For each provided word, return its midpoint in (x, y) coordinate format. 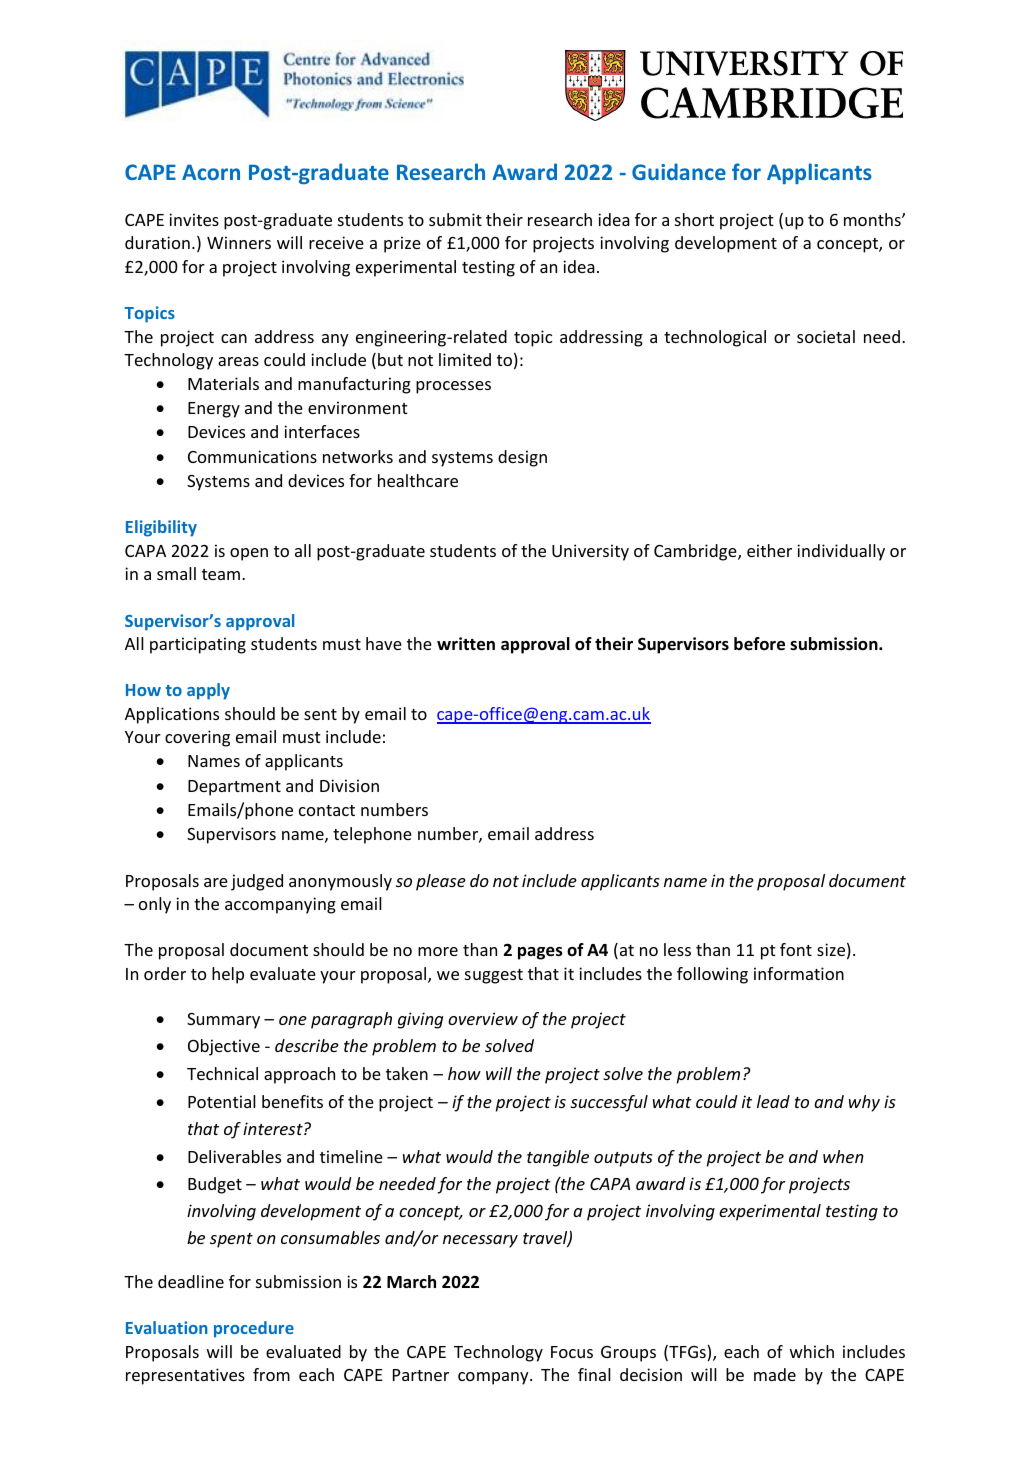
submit (455, 219)
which (812, 1351)
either (769, 550)
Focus (572, 1352)
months (873, 219)
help (228, 975)
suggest (494, 976)
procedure (254, 1329)
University (590, 552)
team (221, 574)
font (796, 949)
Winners (239, 242)
